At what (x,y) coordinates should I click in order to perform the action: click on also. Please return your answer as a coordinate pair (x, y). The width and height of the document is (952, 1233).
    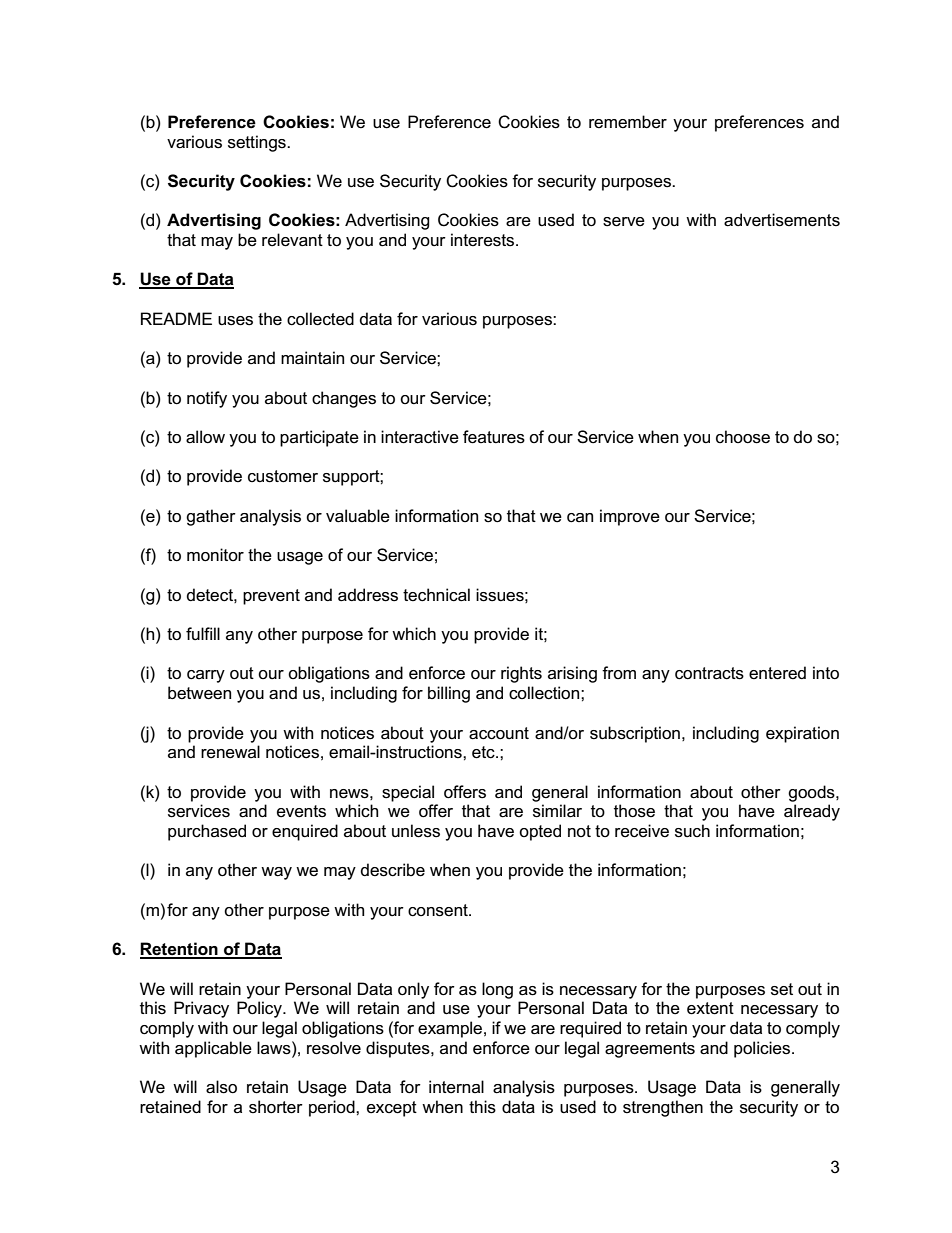
    Looking at the image, I should click on (221, 1087).
